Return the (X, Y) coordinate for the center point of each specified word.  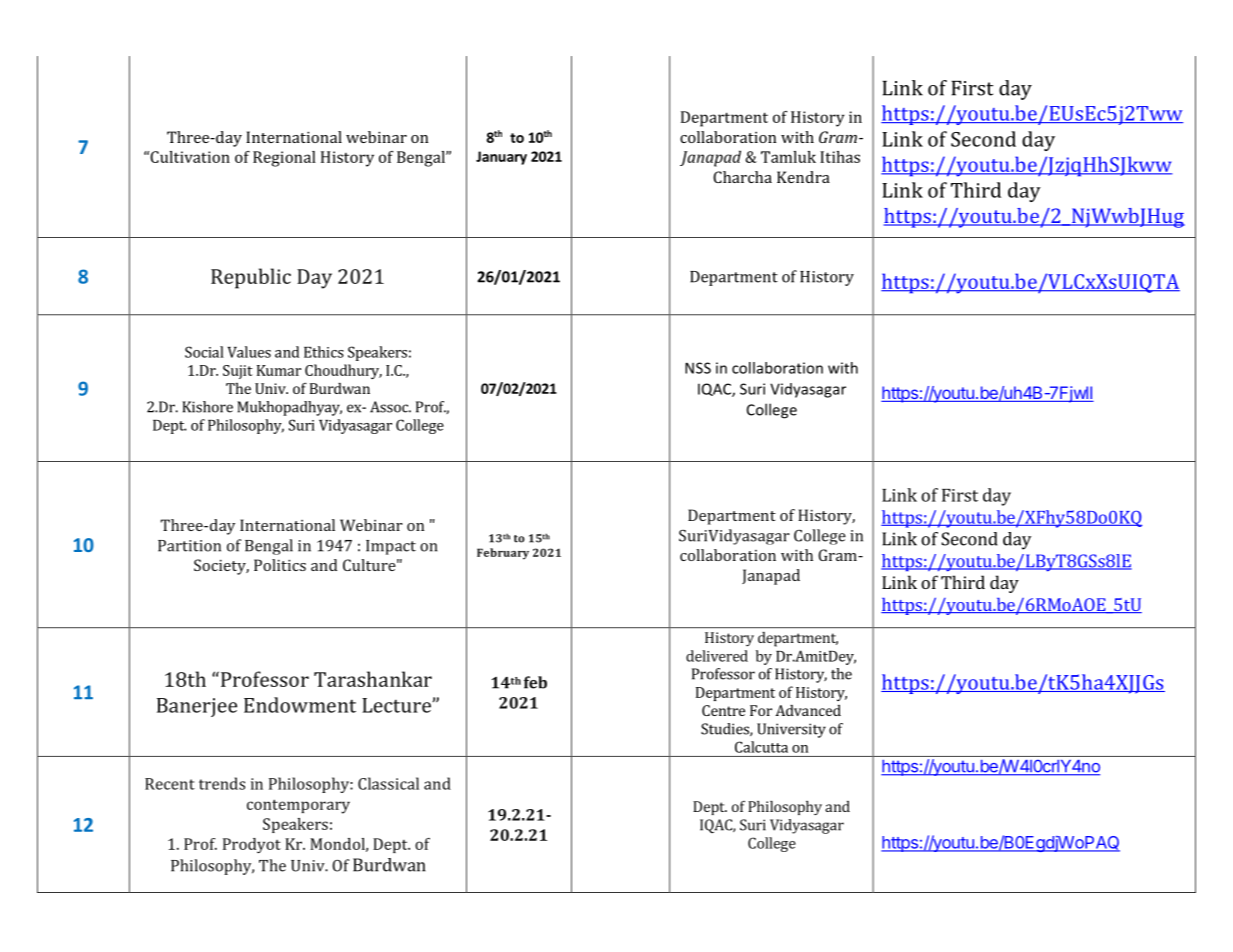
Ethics (324, 352)
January (501, 158)
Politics (280, 565)
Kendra (803, 177)
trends (222, 783)
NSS (698, 368)
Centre (723, 710)
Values (249, 352)
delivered (717, 656)
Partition (189, 546)
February (503, 554)
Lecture (397, 705)
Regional (284, 159)
